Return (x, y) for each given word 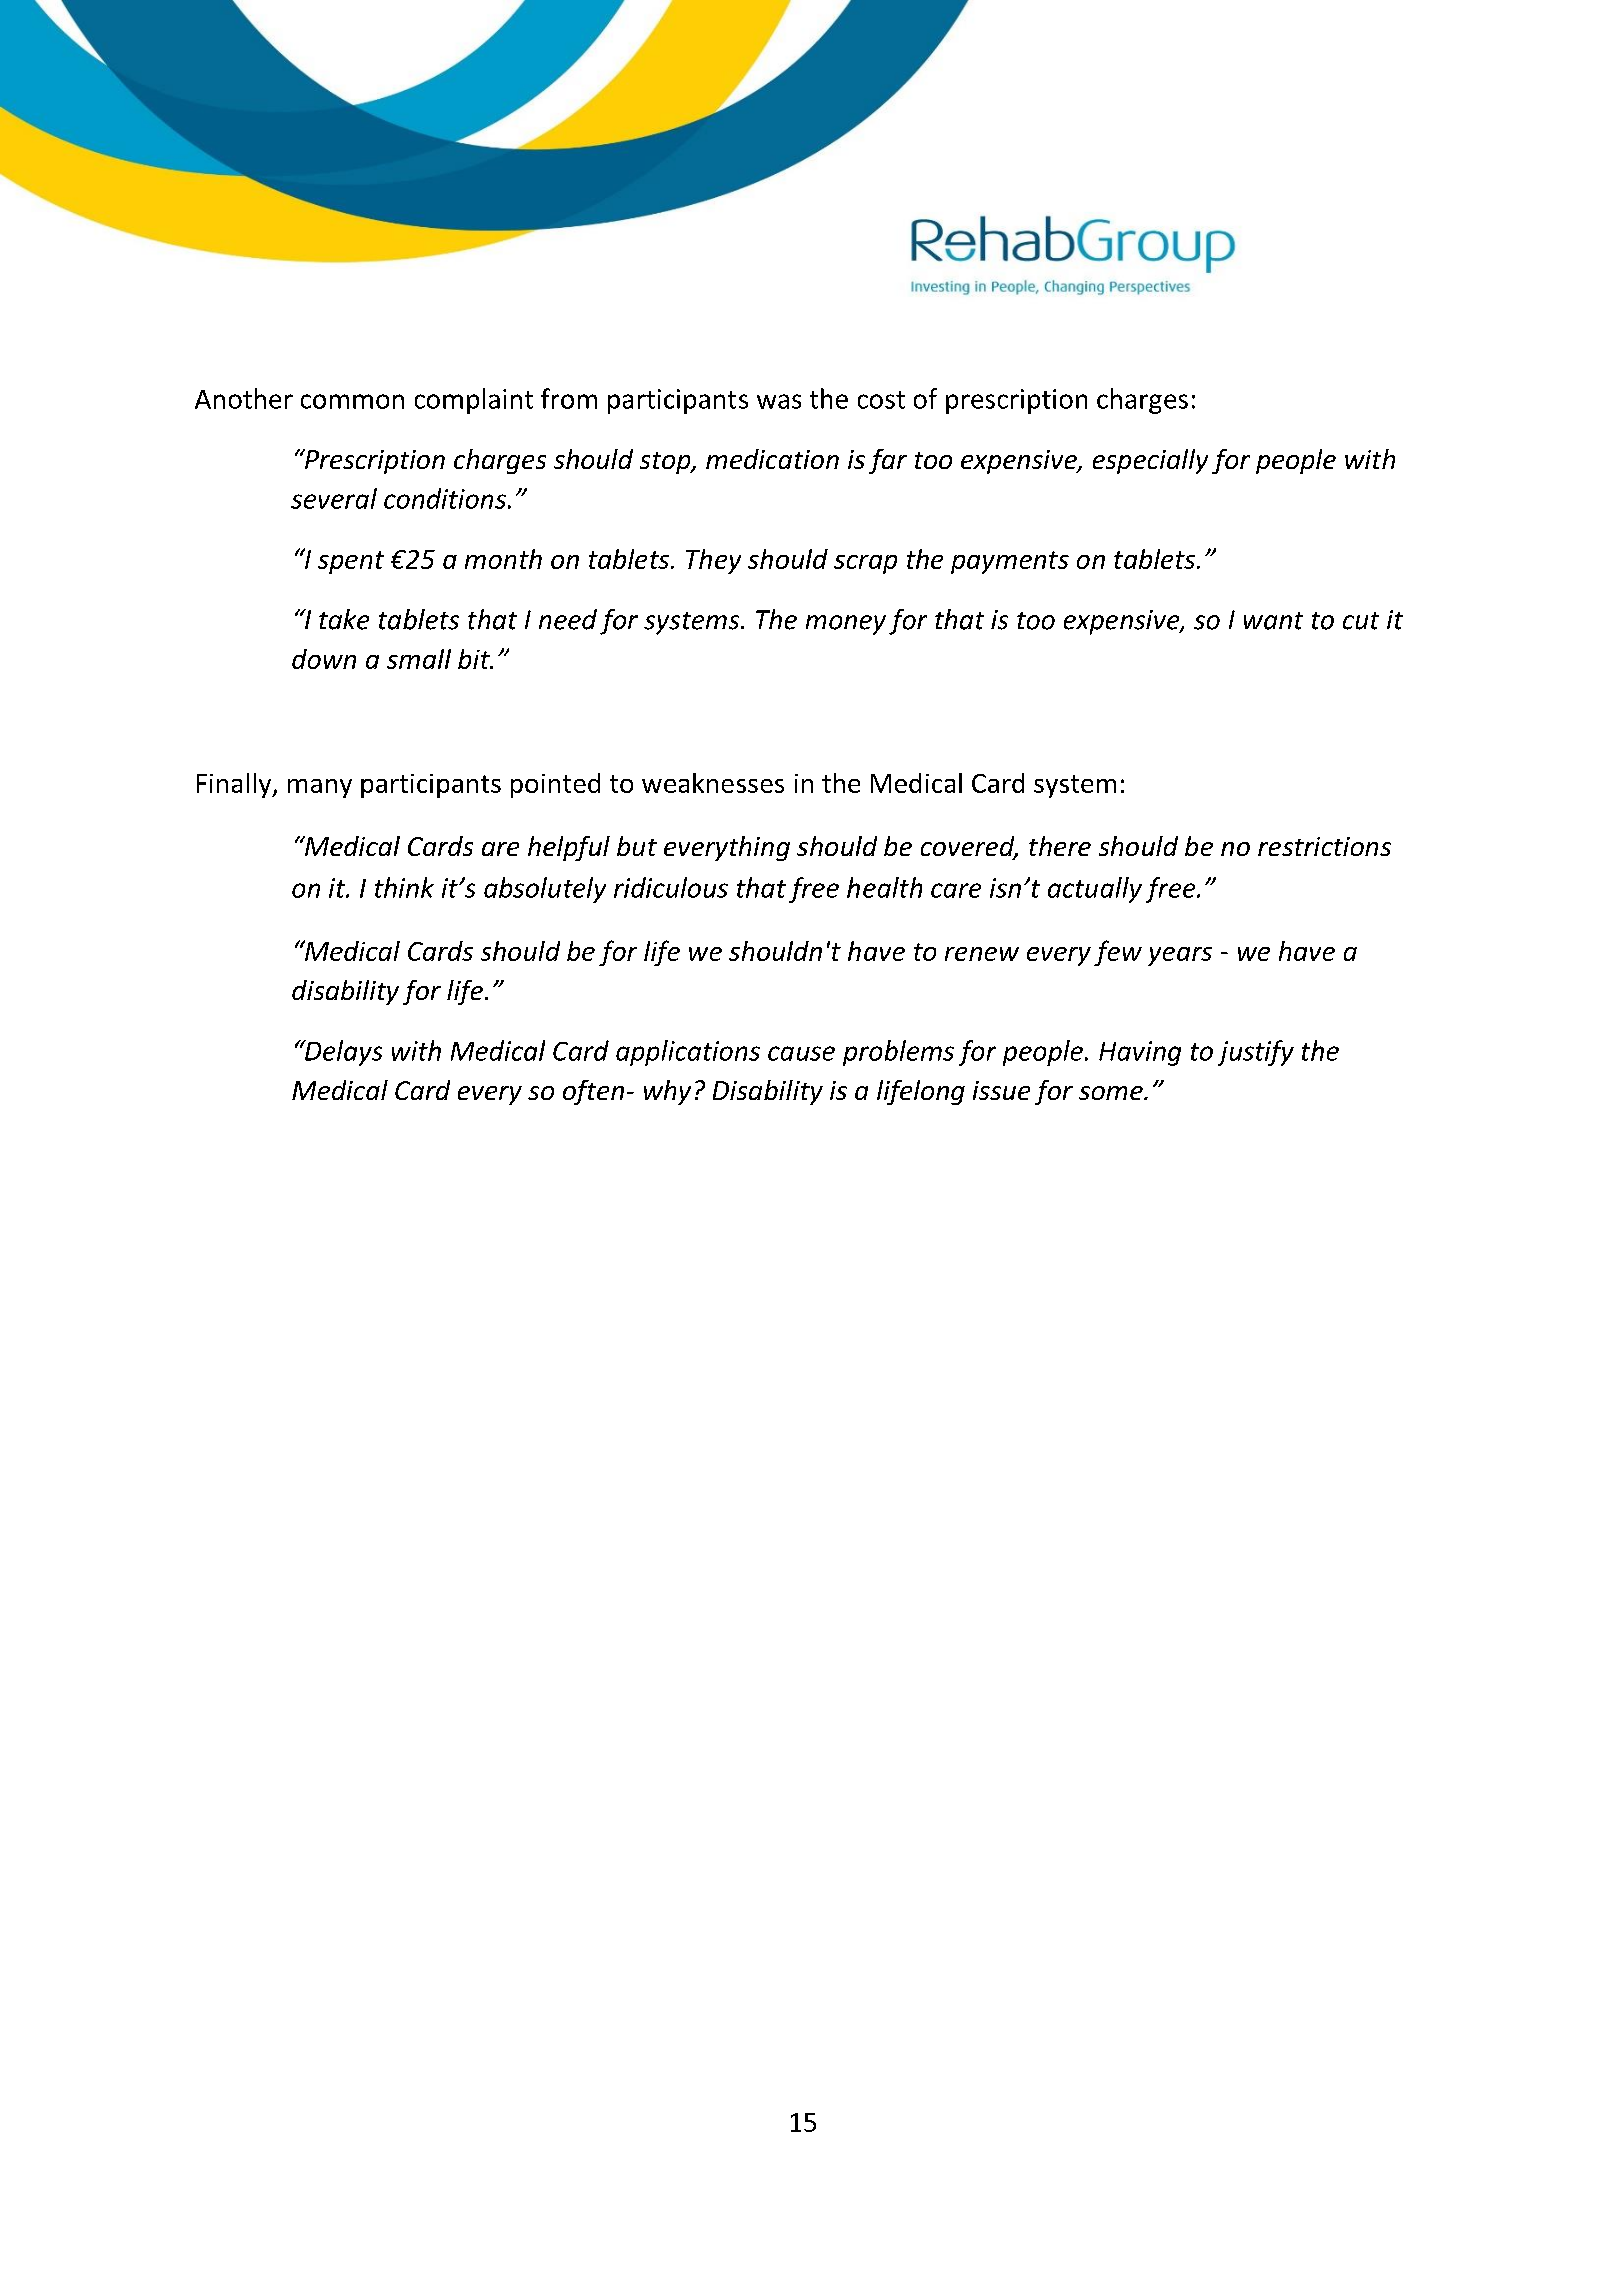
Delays (342, 1053)
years (1180, 956)
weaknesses (713, 783)
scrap (865, 564)
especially (1150, 461)
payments (1010, 562)
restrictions (1324, 846)
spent (351, 562)
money (846, 625)
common (352, 401)
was (779, 401)
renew (982, 954)
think (404, 887)
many (320, 788)
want (1273, 621)
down (324, 659)
